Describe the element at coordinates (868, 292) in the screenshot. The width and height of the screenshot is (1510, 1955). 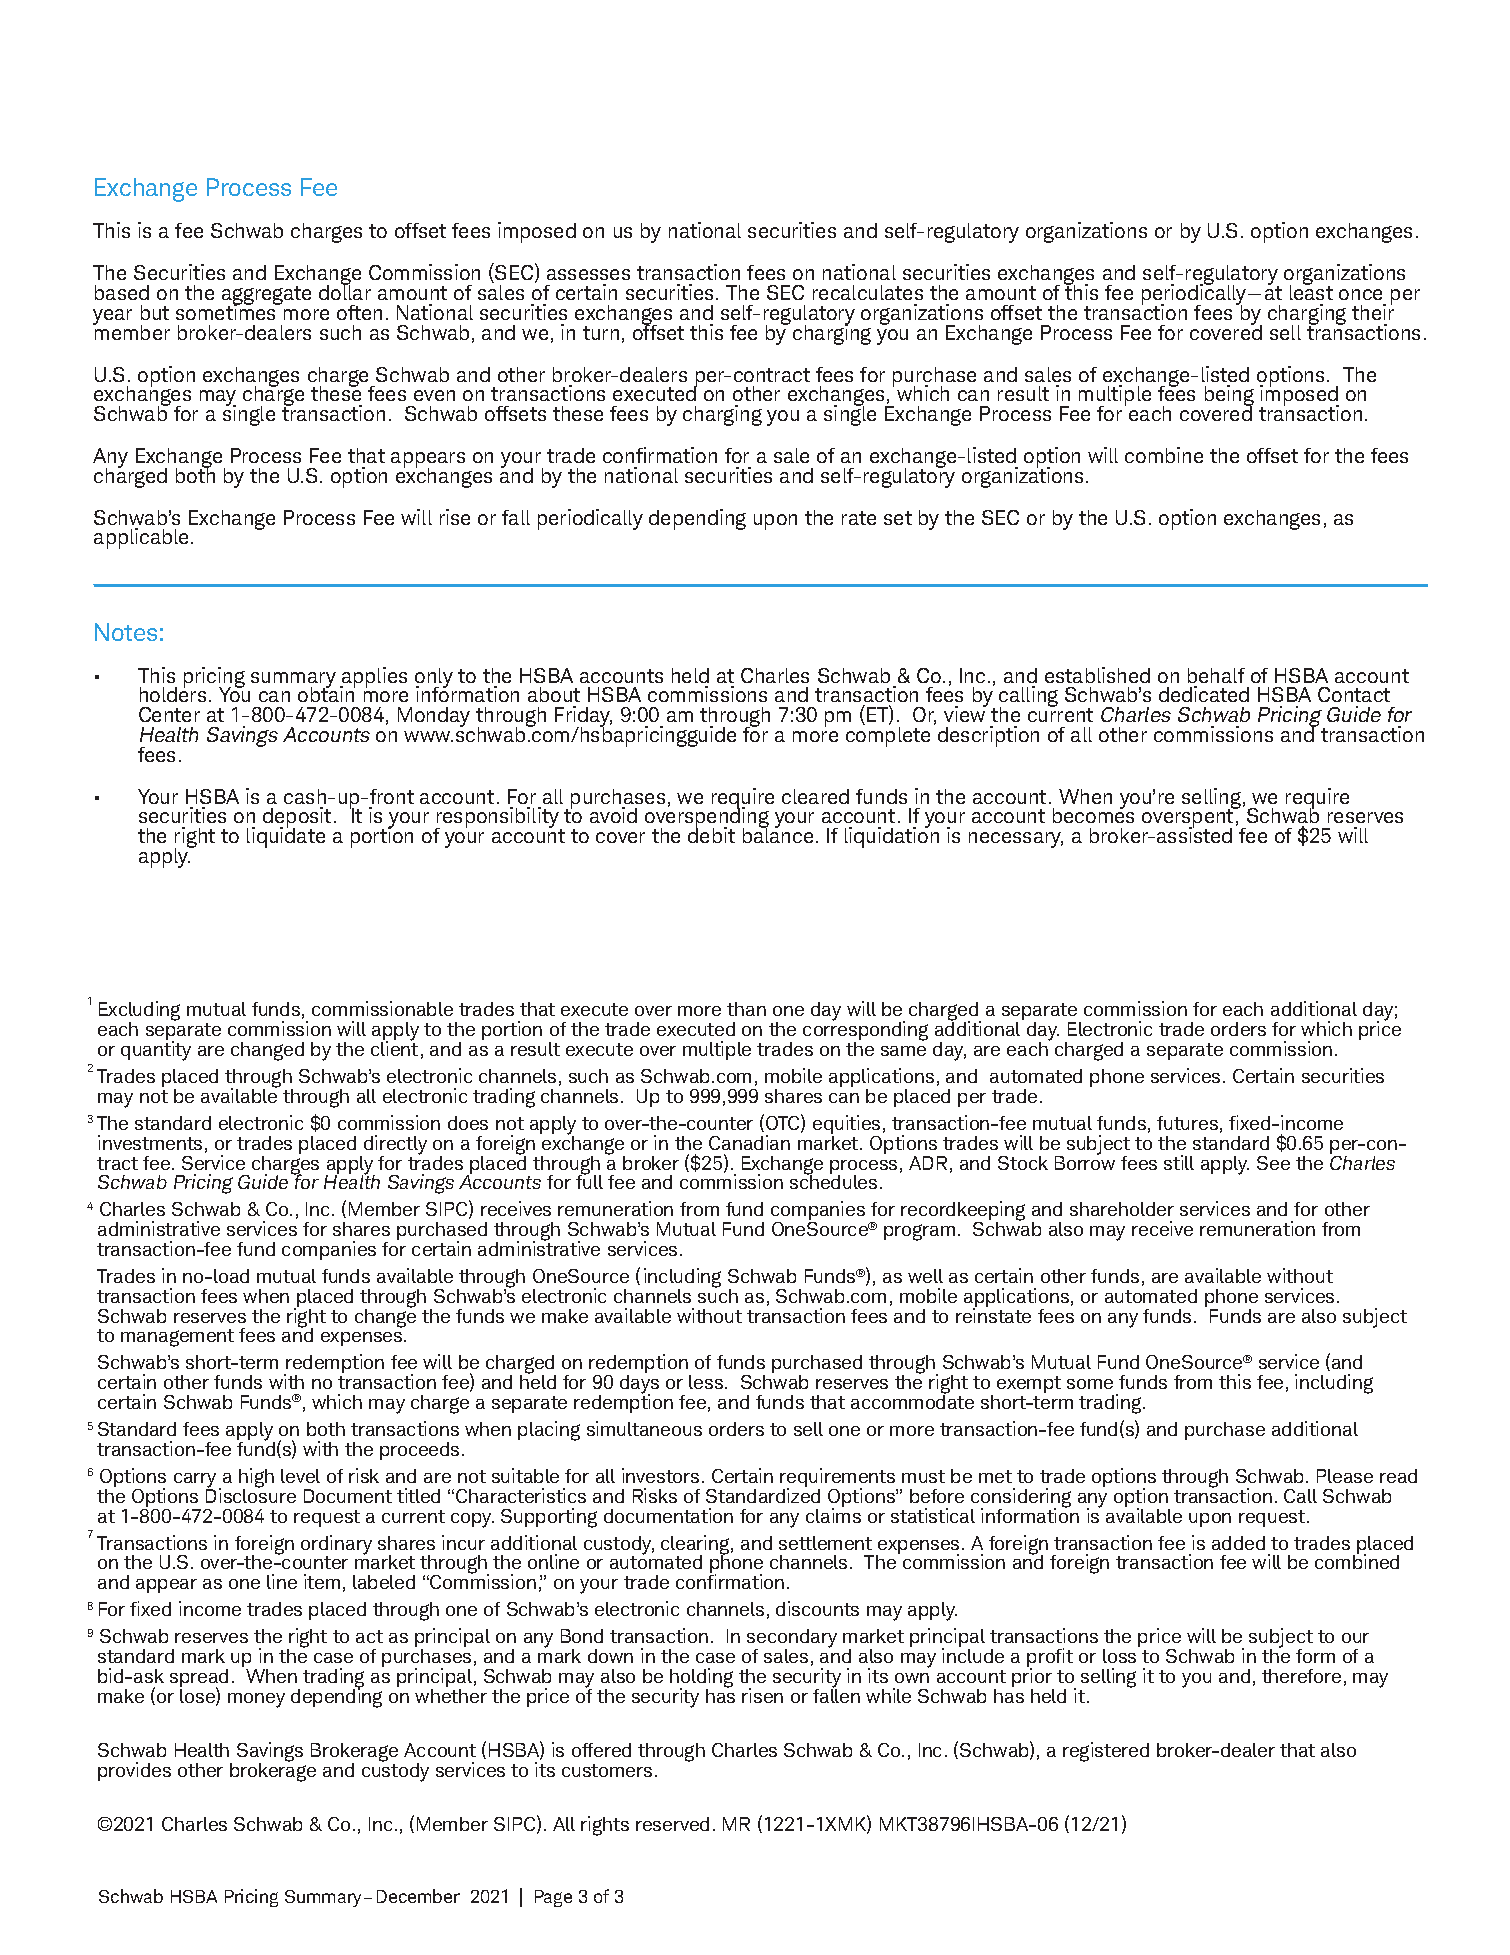
I see `recalculates` at that location.
